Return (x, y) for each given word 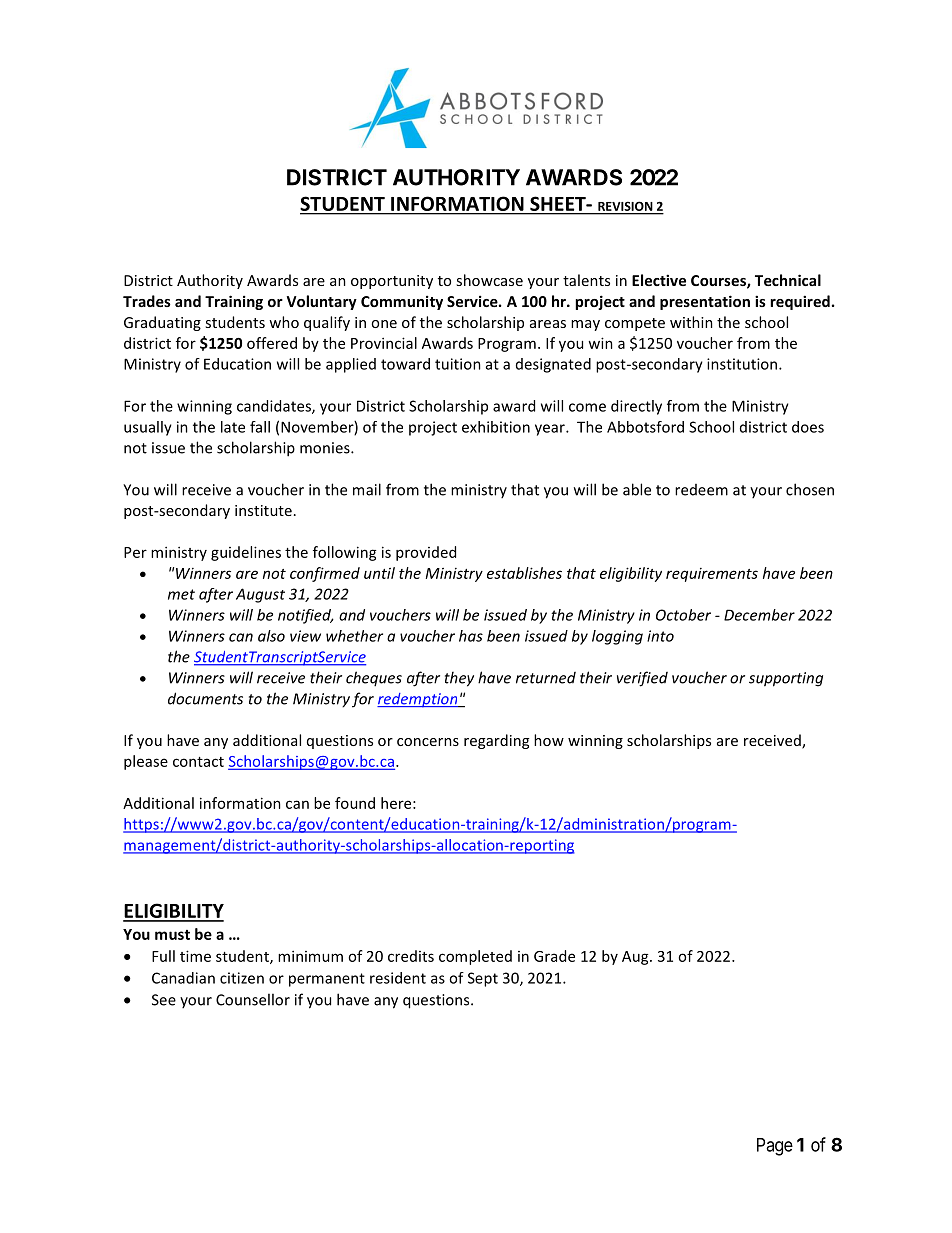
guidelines (246, 553)
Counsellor (253, 999)
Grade (554, 956)
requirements (712, 575)
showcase (489, 280)
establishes (524, 573)
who (284, 322)
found (355, 803)
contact (198, 762)
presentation (705, 302)
